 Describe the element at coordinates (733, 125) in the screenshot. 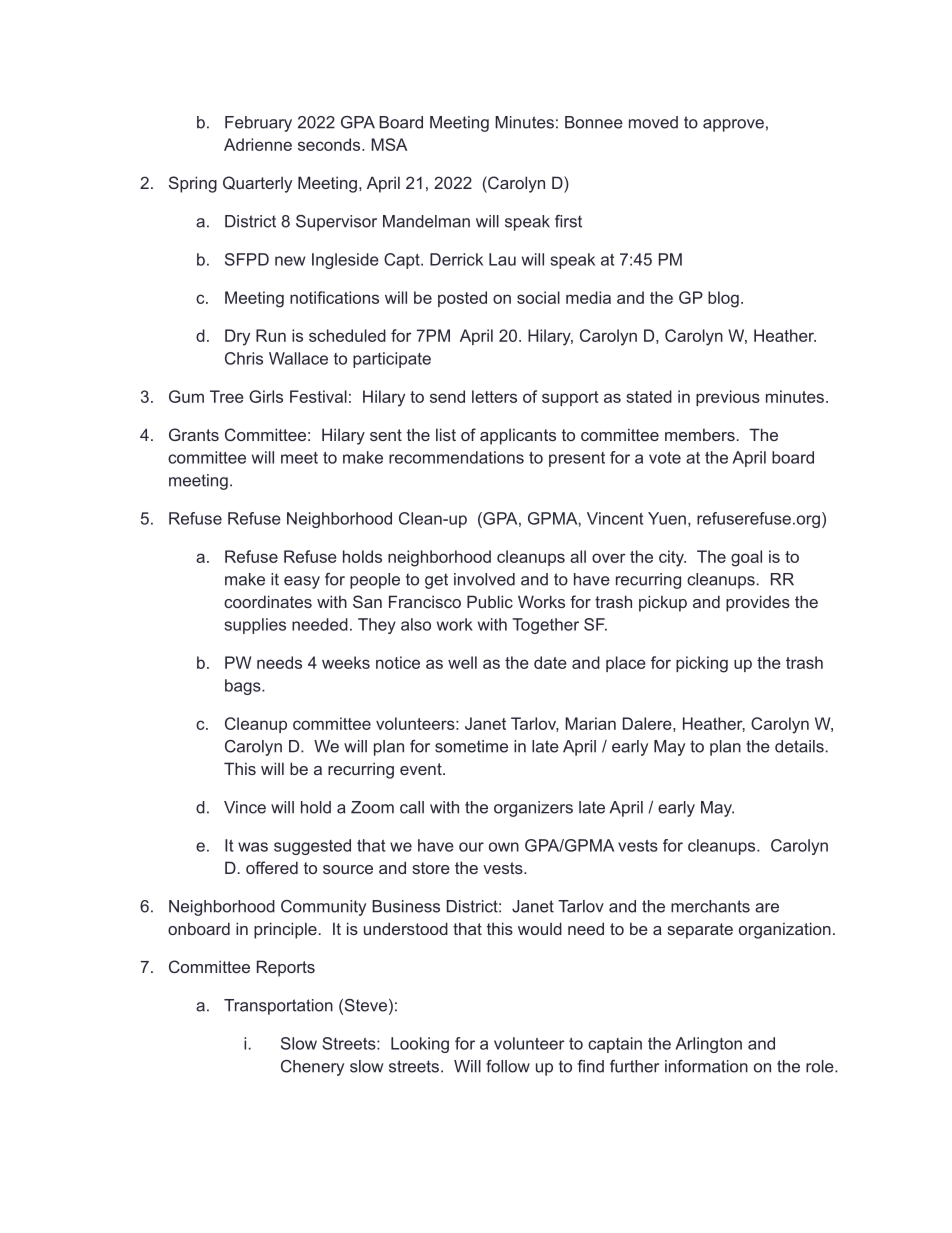

I see `approve` at that location.
